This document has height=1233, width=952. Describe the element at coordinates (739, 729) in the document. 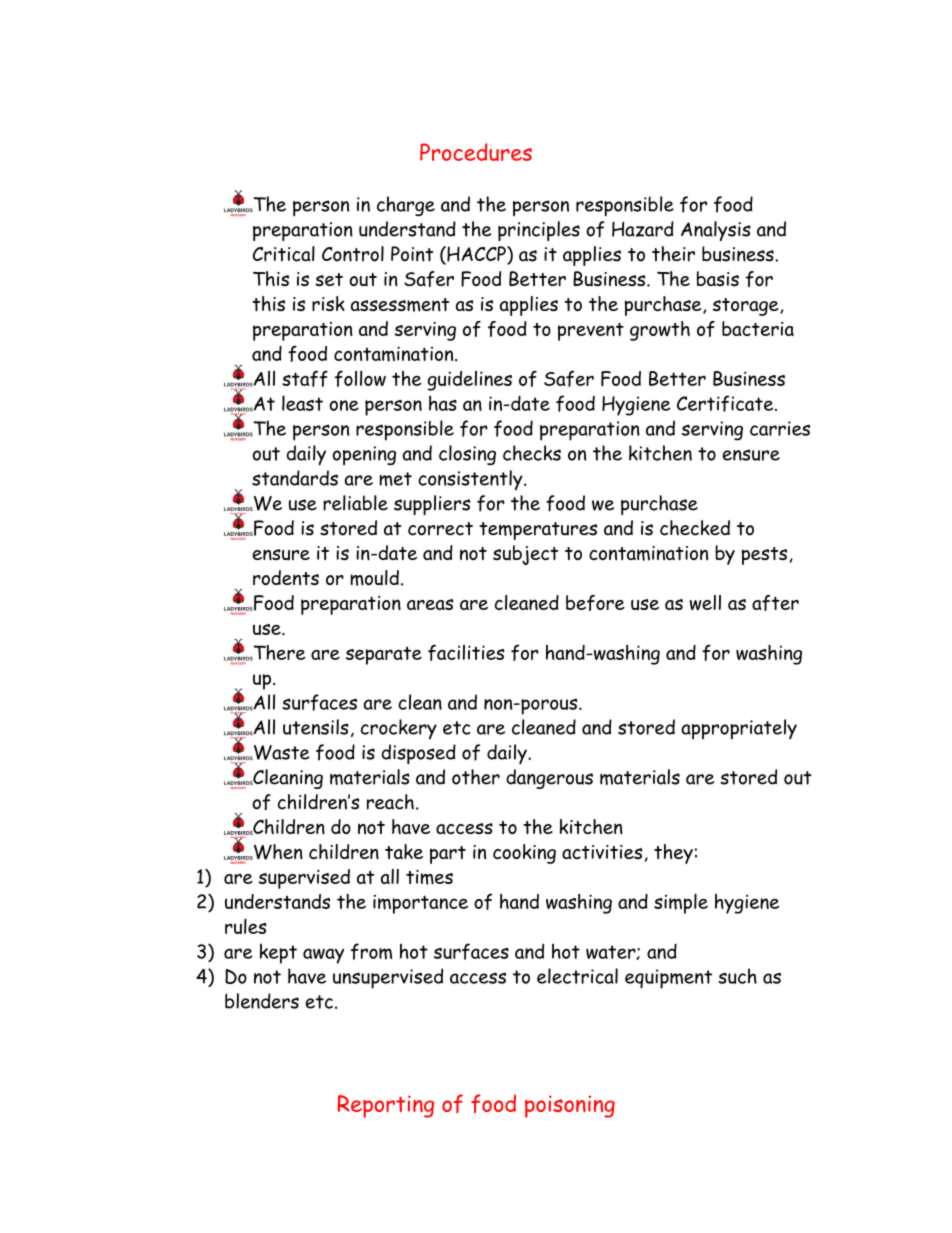

I see `appropriately` at that location.
